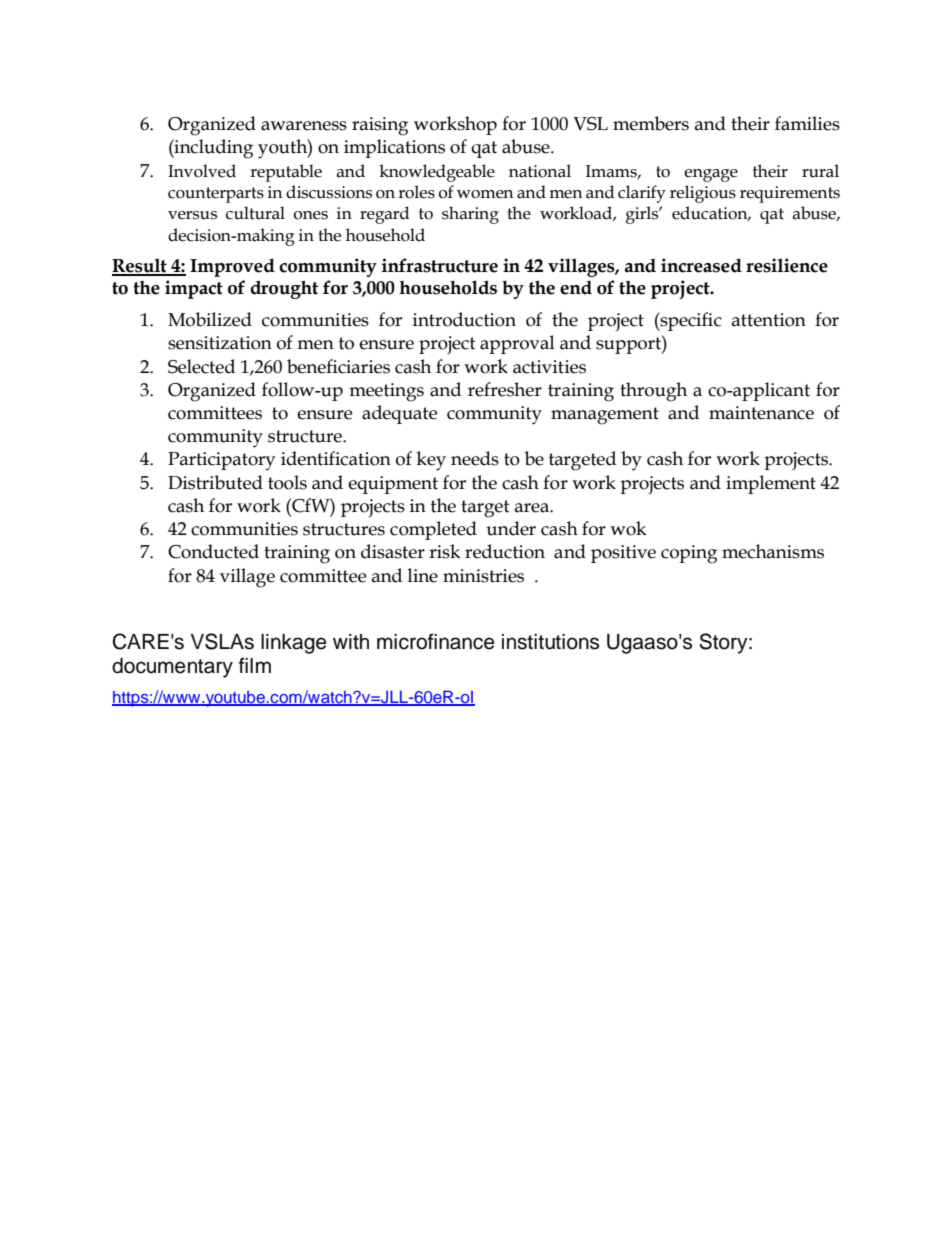  Describe the element at coordinates (761, 413) in the image. I see `maintenance` at that location.
